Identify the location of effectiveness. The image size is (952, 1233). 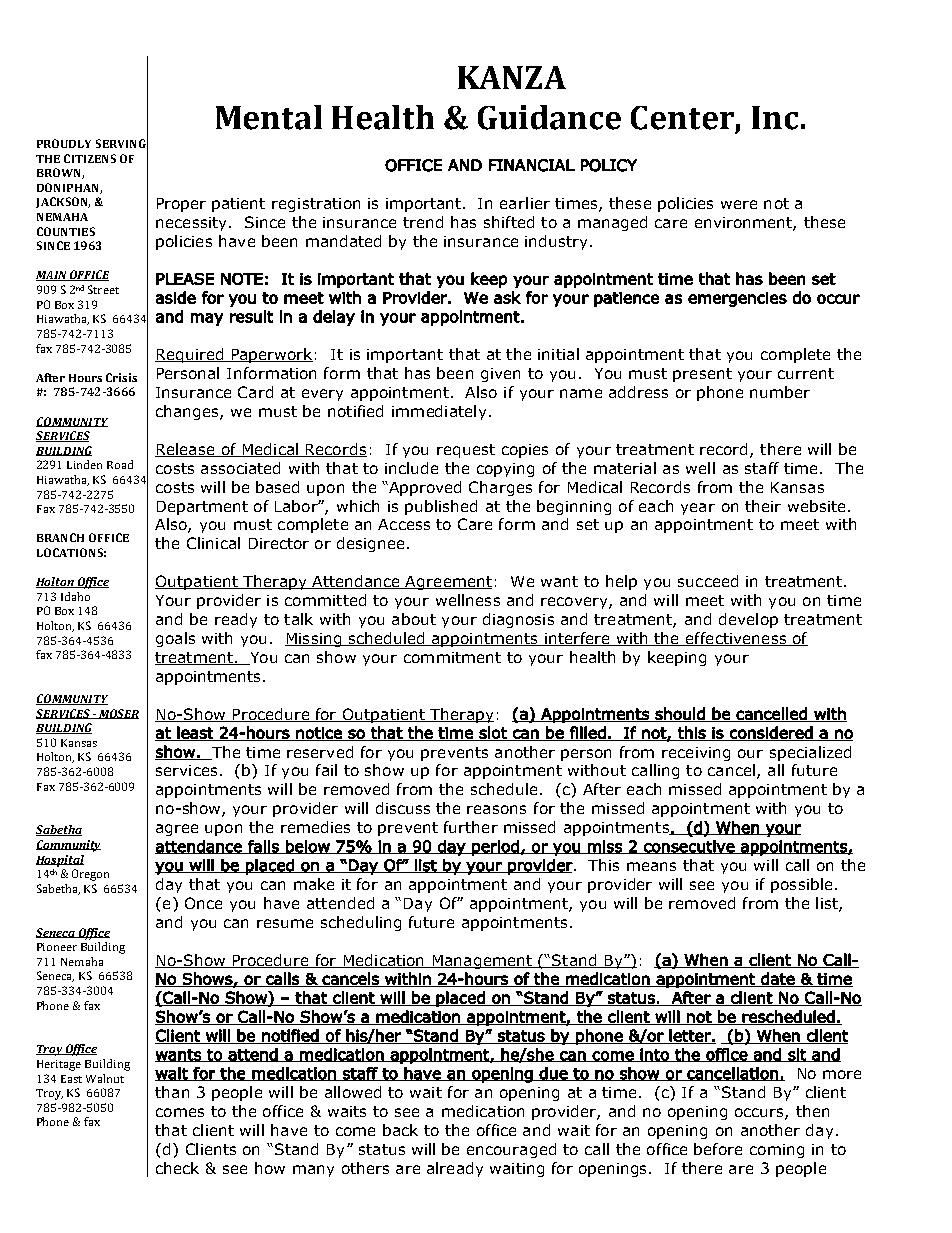
(736, 639).
